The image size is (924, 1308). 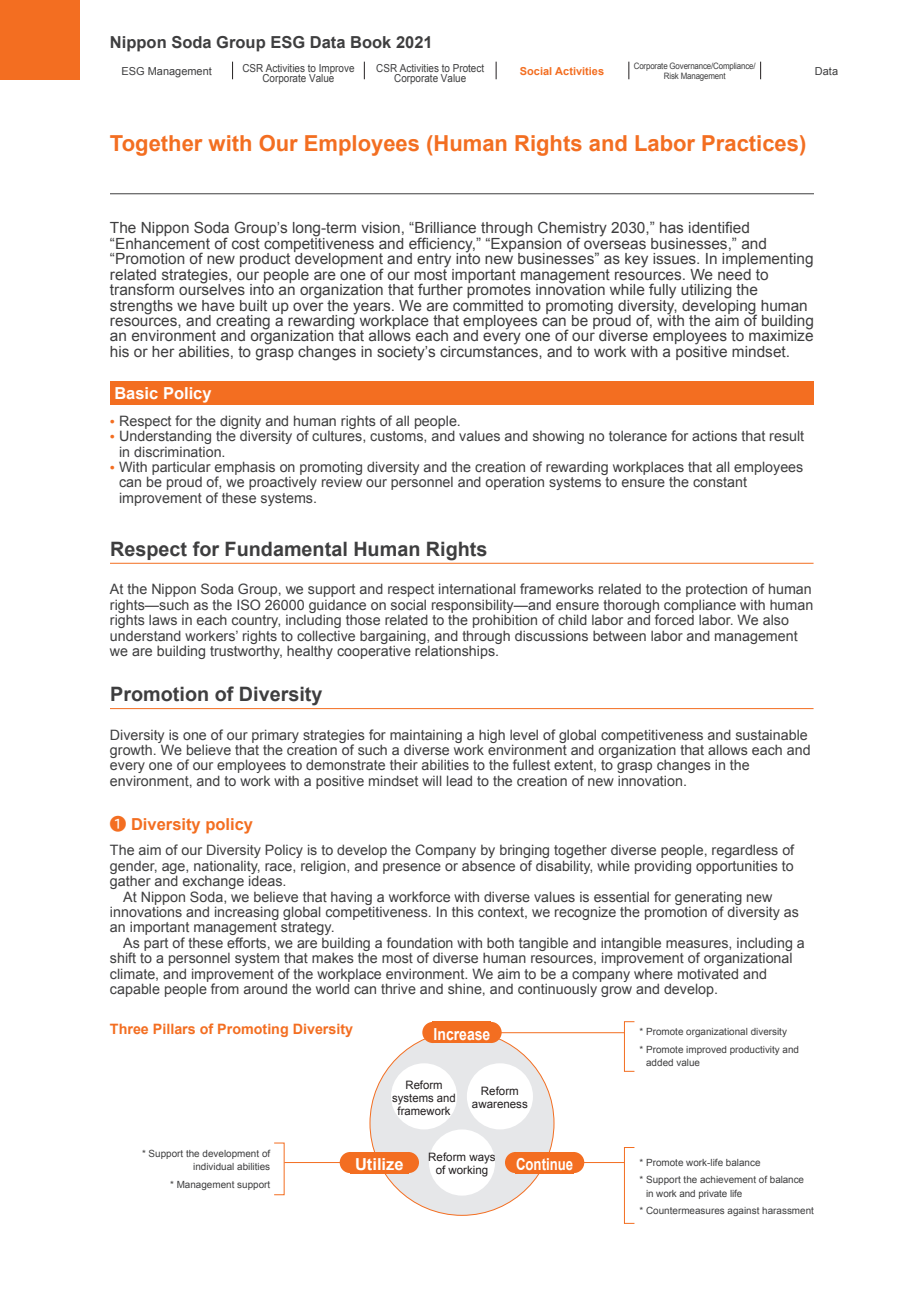 I want to click on utilizing, so click(x=706, y=292).
